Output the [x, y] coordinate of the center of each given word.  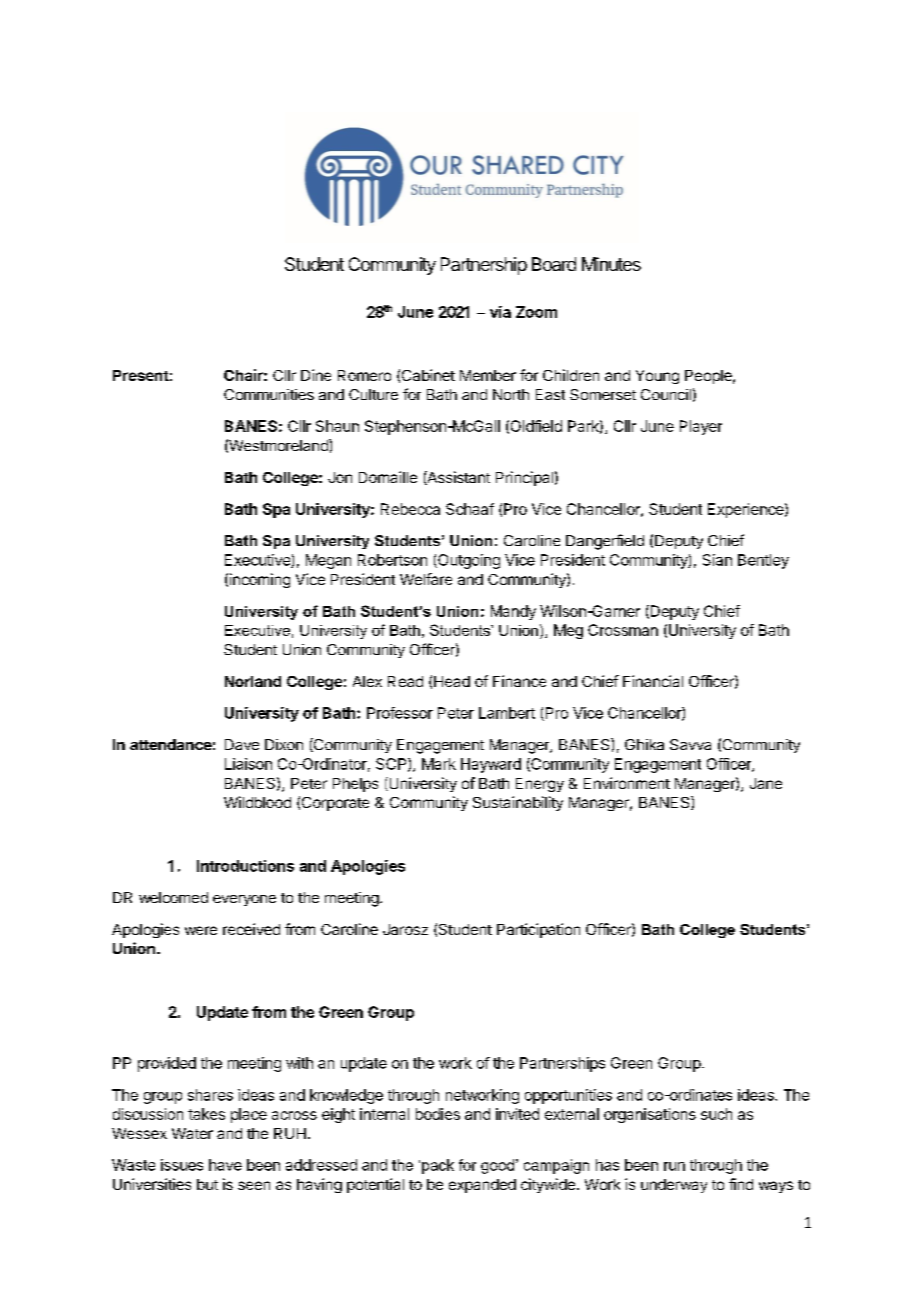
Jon [340, 477]
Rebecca [410, 509]
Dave [242, 744]
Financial [653, 681]
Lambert [507, 713]
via [500, 312]
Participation [538, 930]
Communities [269, 394]
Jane [766, 783]
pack [438, 1166]
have [225, 1165]
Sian [717, 560]
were [201, 930]
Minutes [611, 264]
